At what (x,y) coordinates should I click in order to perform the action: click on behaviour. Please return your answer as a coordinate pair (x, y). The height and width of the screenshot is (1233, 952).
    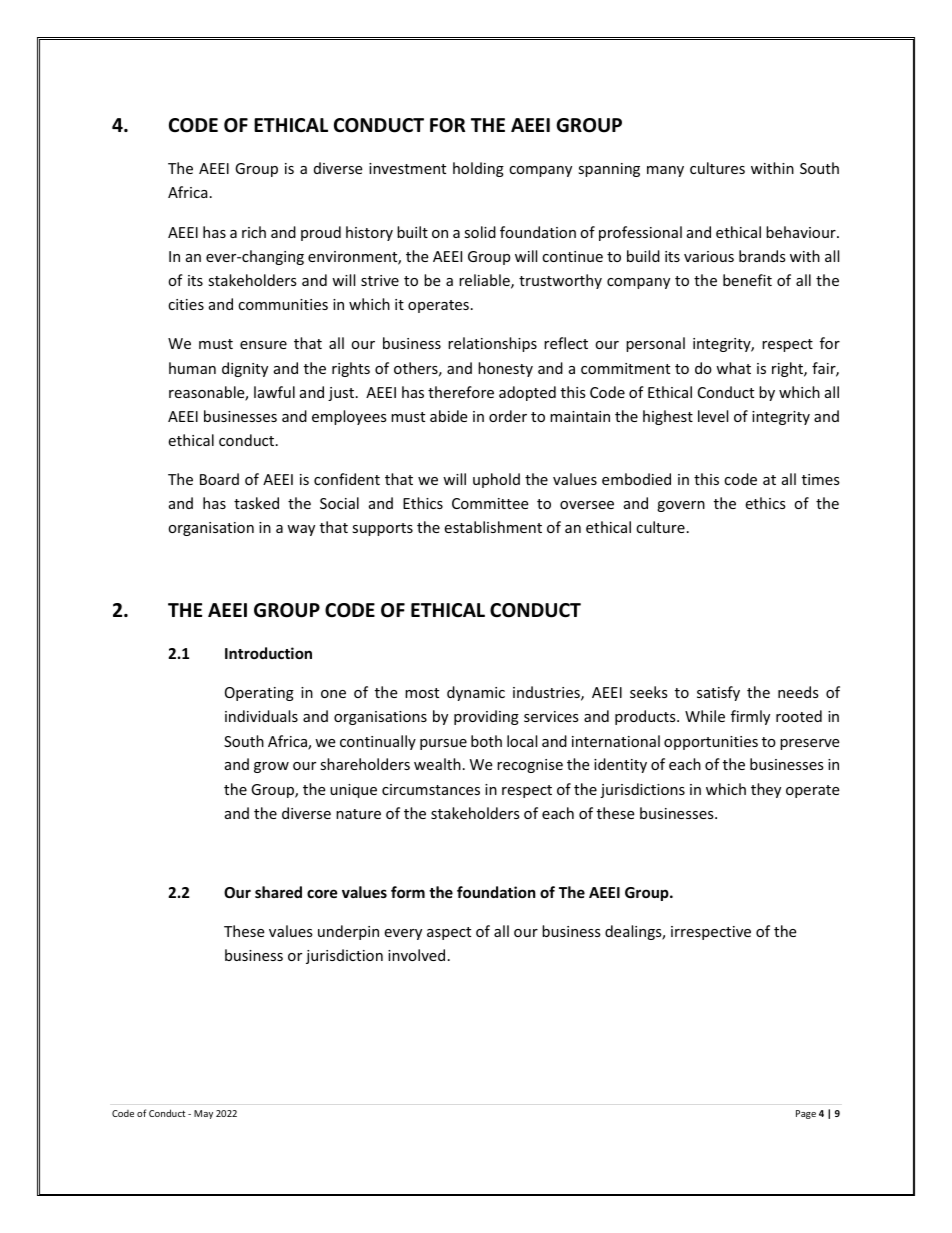
    Looking at the image, I should click on (802, 232).
